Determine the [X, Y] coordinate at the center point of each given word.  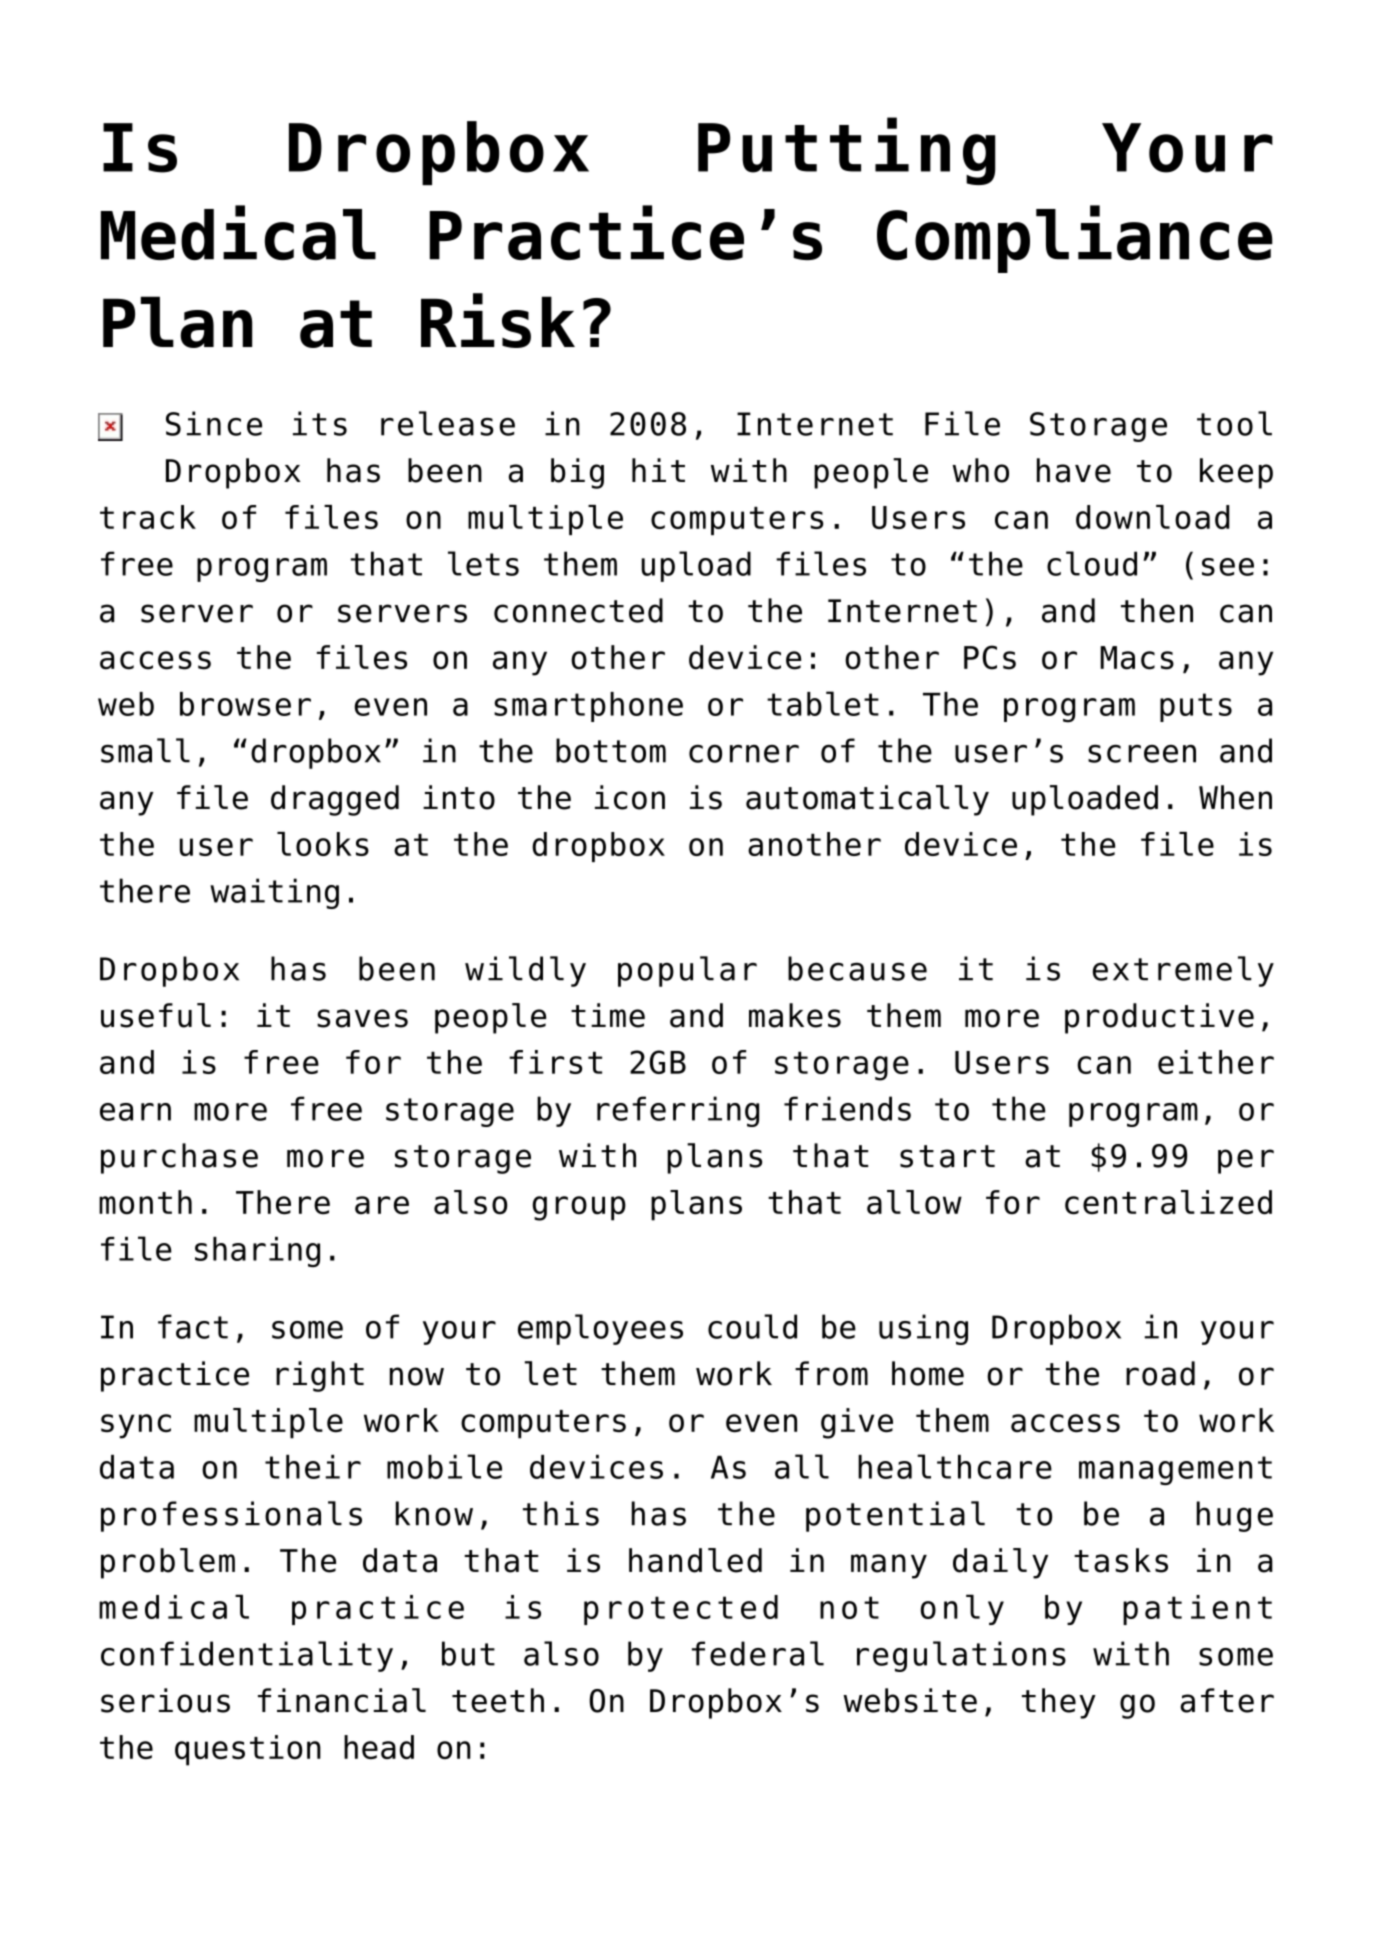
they [1059, 1703]
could [752, 1326]
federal [758, 1653]
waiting [274, 893]
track [148, 517]
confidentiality [247, 1656]
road [1160, 1373]
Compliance [1075, 239]
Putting [847, 151]
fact [193, 1326]
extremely [1183, 971]
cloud [1092, 563]
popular [687, 971]
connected [578, 610]
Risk [498, 320]
